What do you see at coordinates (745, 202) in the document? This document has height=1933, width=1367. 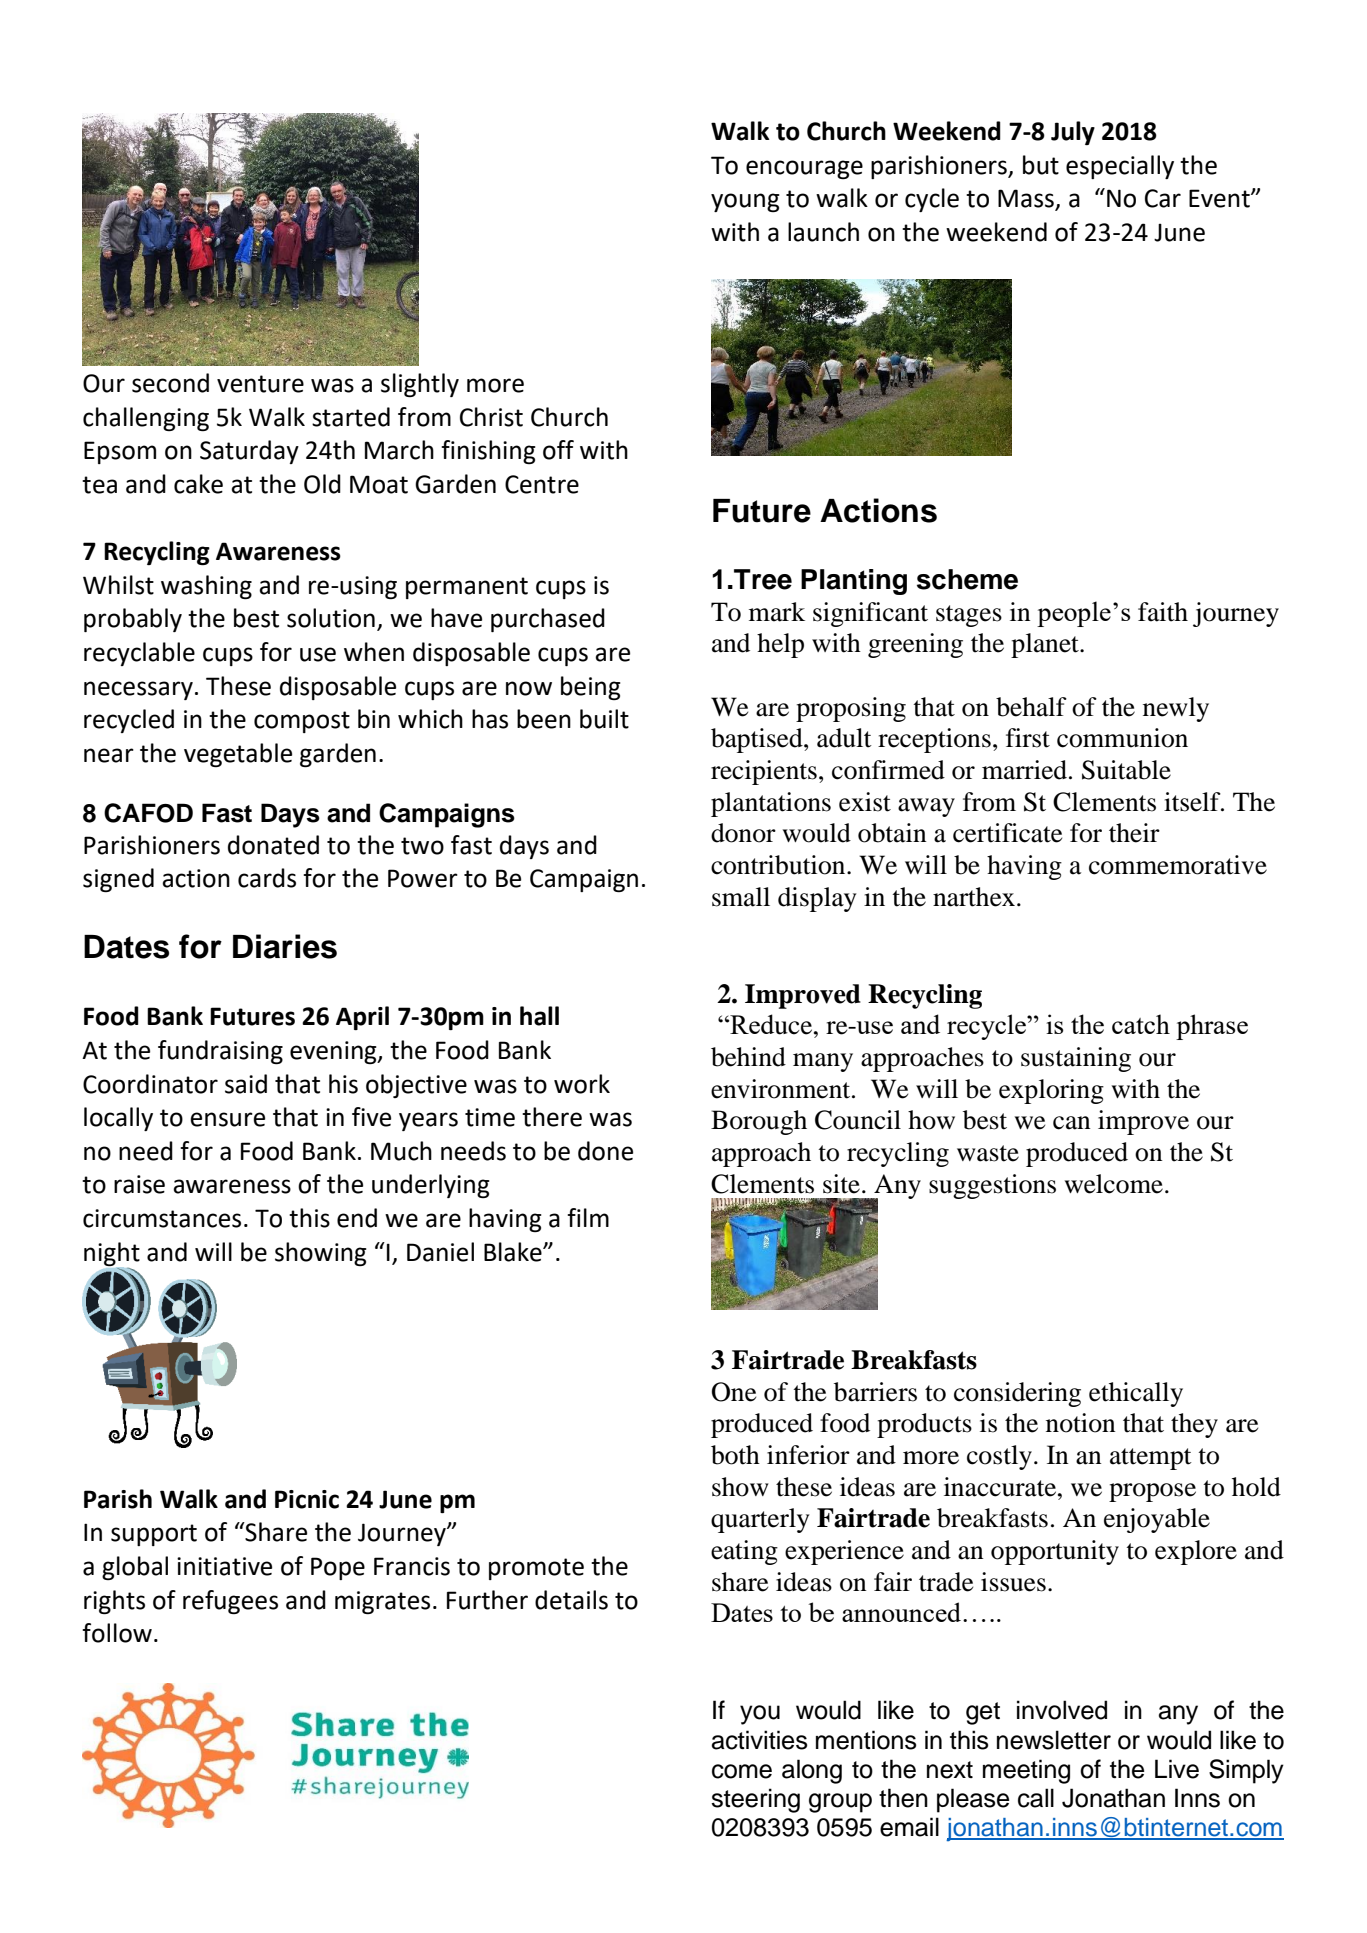 I see `young` at bounding box center [745, 202].
